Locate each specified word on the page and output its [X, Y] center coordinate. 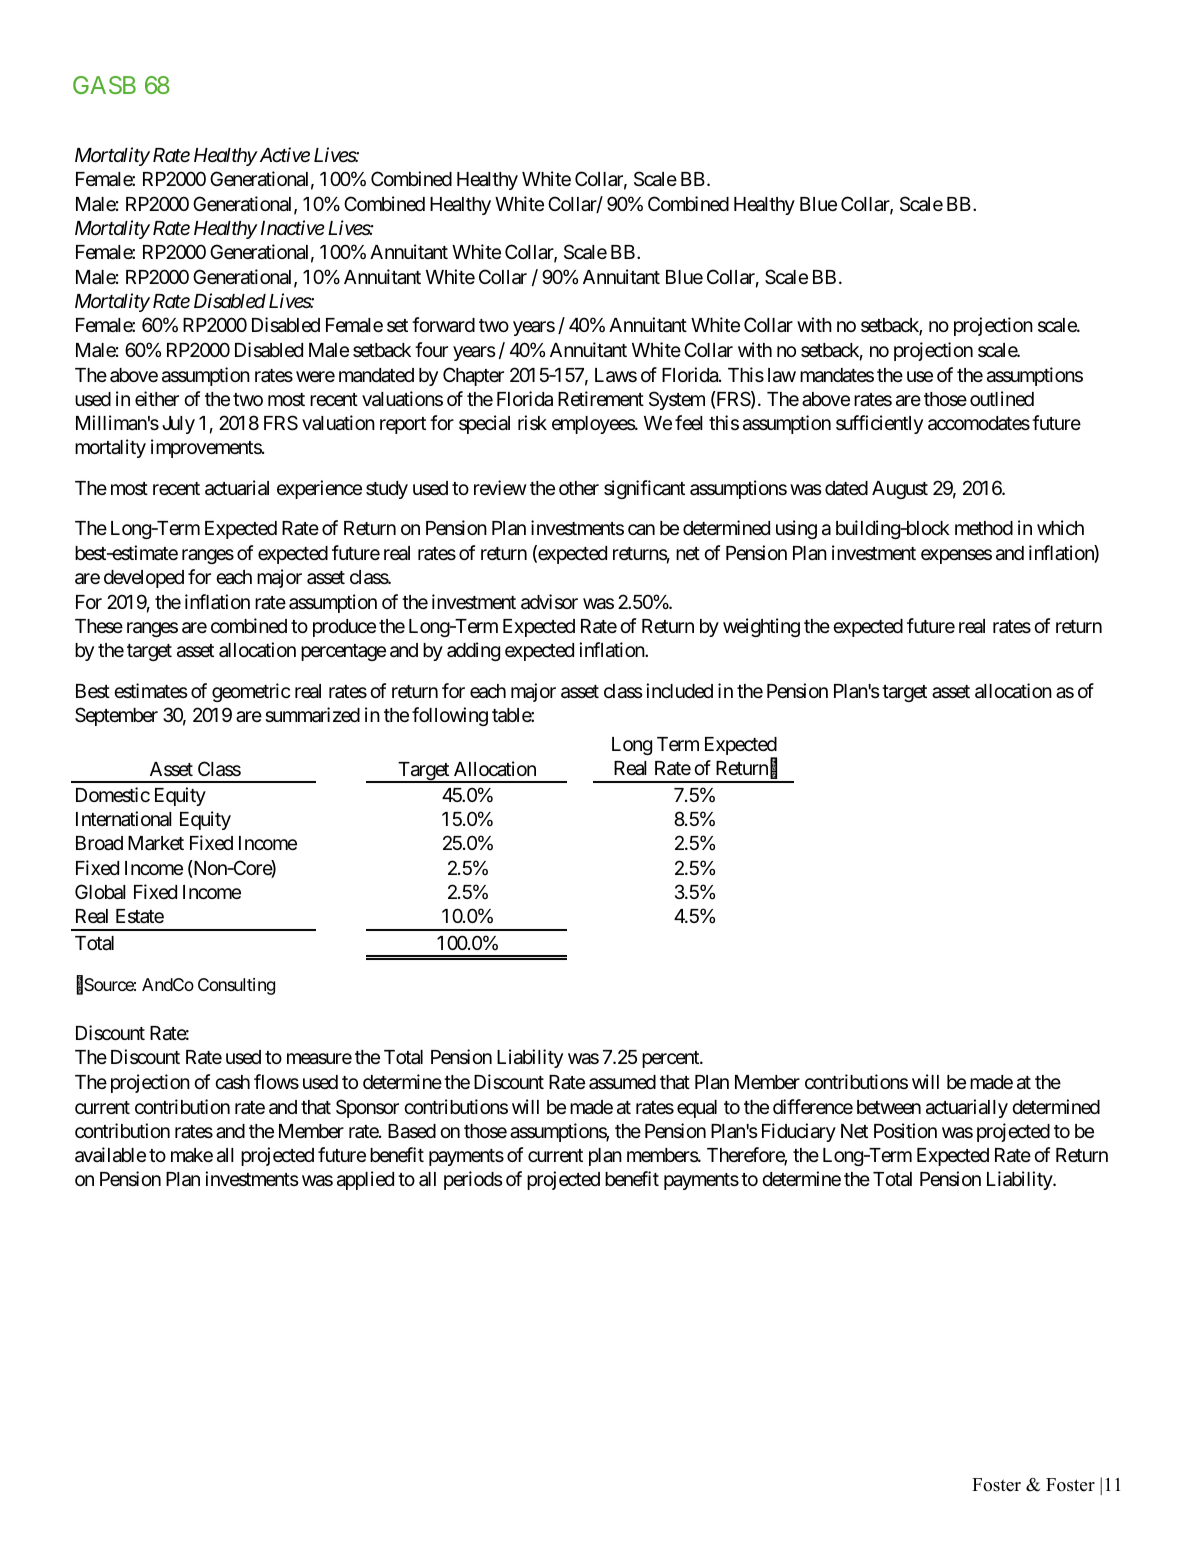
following [450, 716]
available [110, 1155]
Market [156, 843]
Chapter [473, 376]
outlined [1002, 398]
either [157, 398]
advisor [549, 602]
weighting [761, 627]
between [889, 1107]
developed [144, 579]
